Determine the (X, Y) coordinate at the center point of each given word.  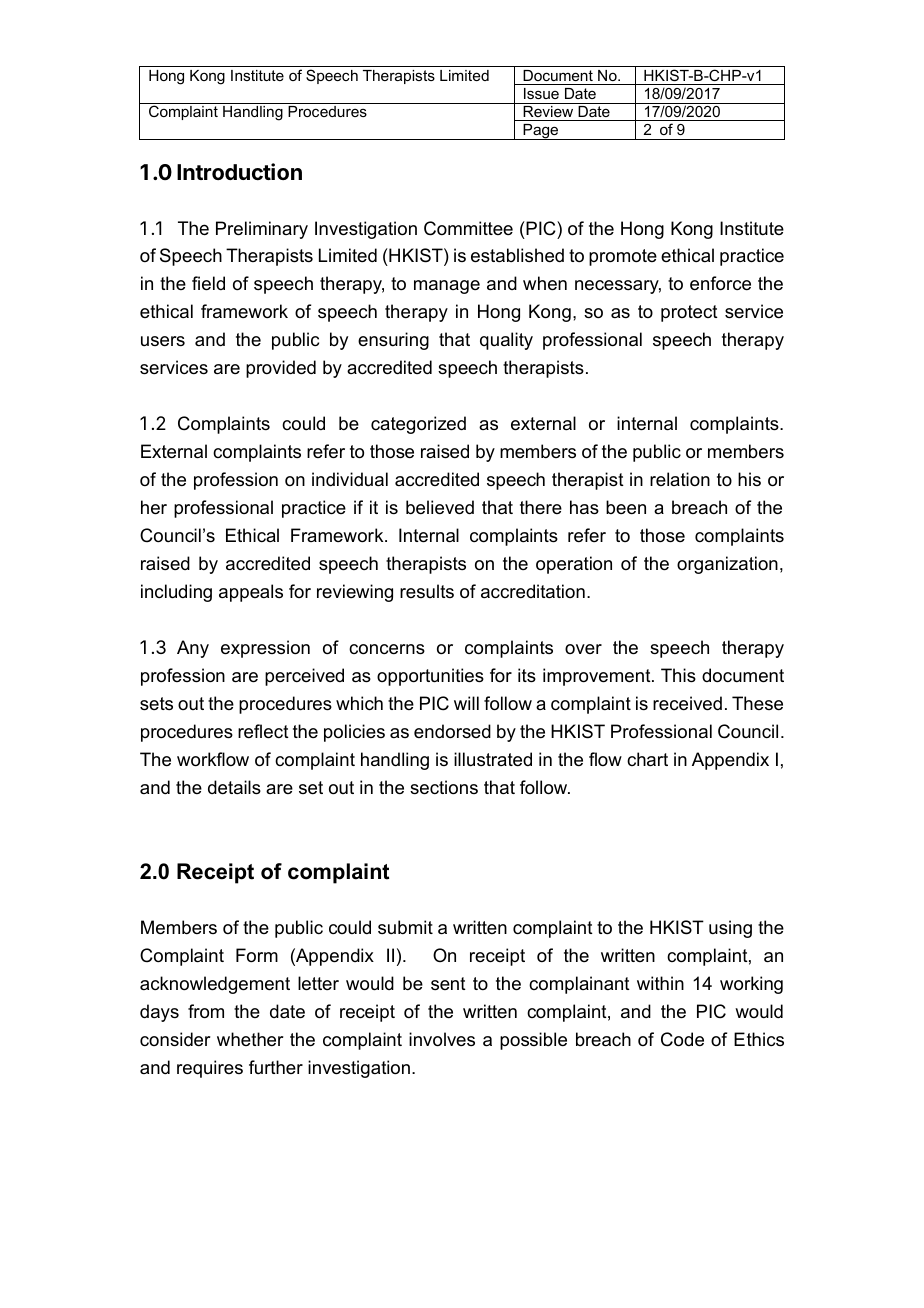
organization (727, 565)
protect (689, 313)
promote (623, 257)
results (427, 591)
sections (444, 787)
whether (250, 1039)
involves (442, 1039)
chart (647, 759)
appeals (251, 593)
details (234, 787)
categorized (418, 425)
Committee (468, 228)
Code (682, 1039)
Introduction (239, 171)
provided (281, 369)
